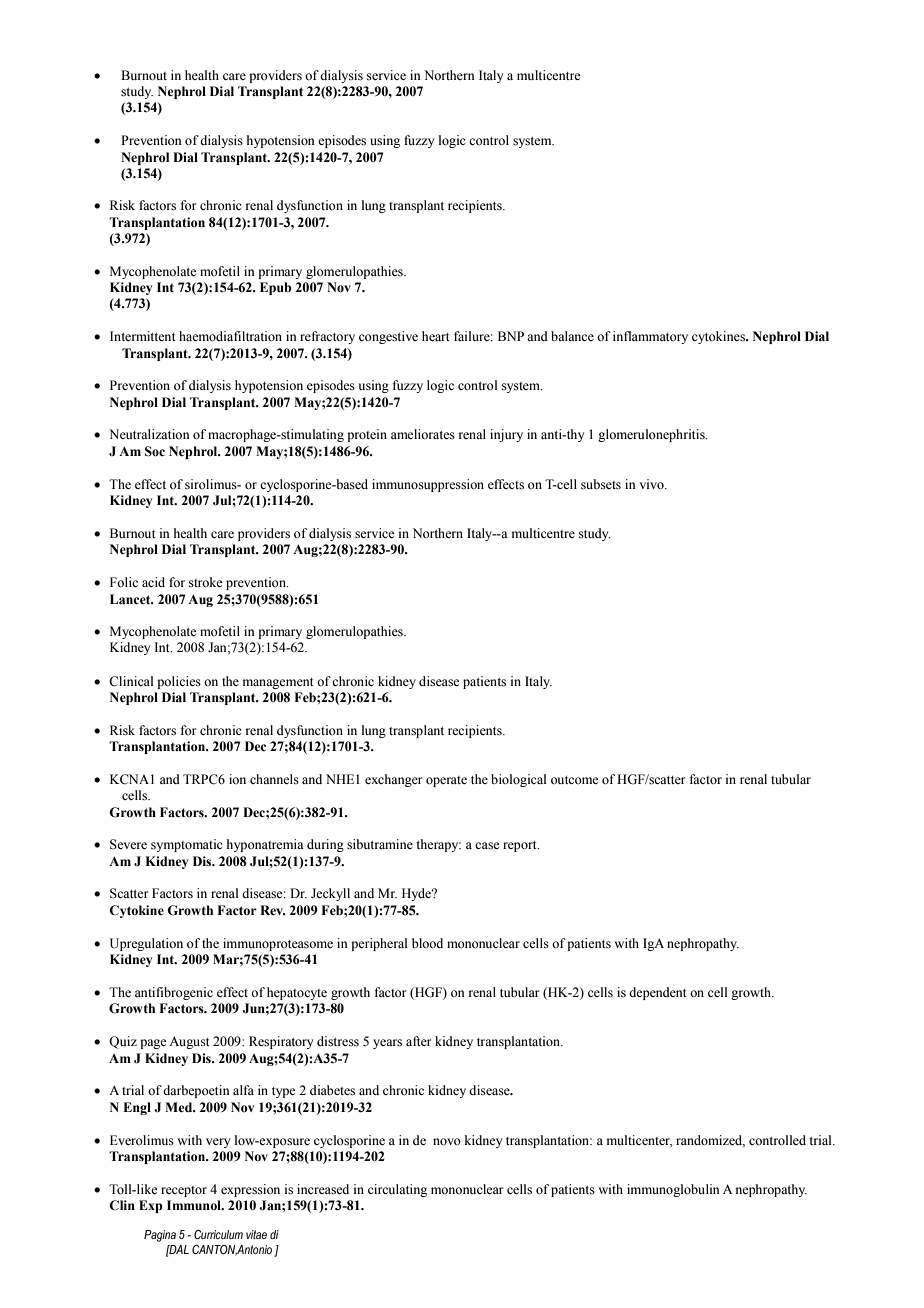  Describe the element at coordinates (146, 944) in the document. I see `Upregulation` at that location.
